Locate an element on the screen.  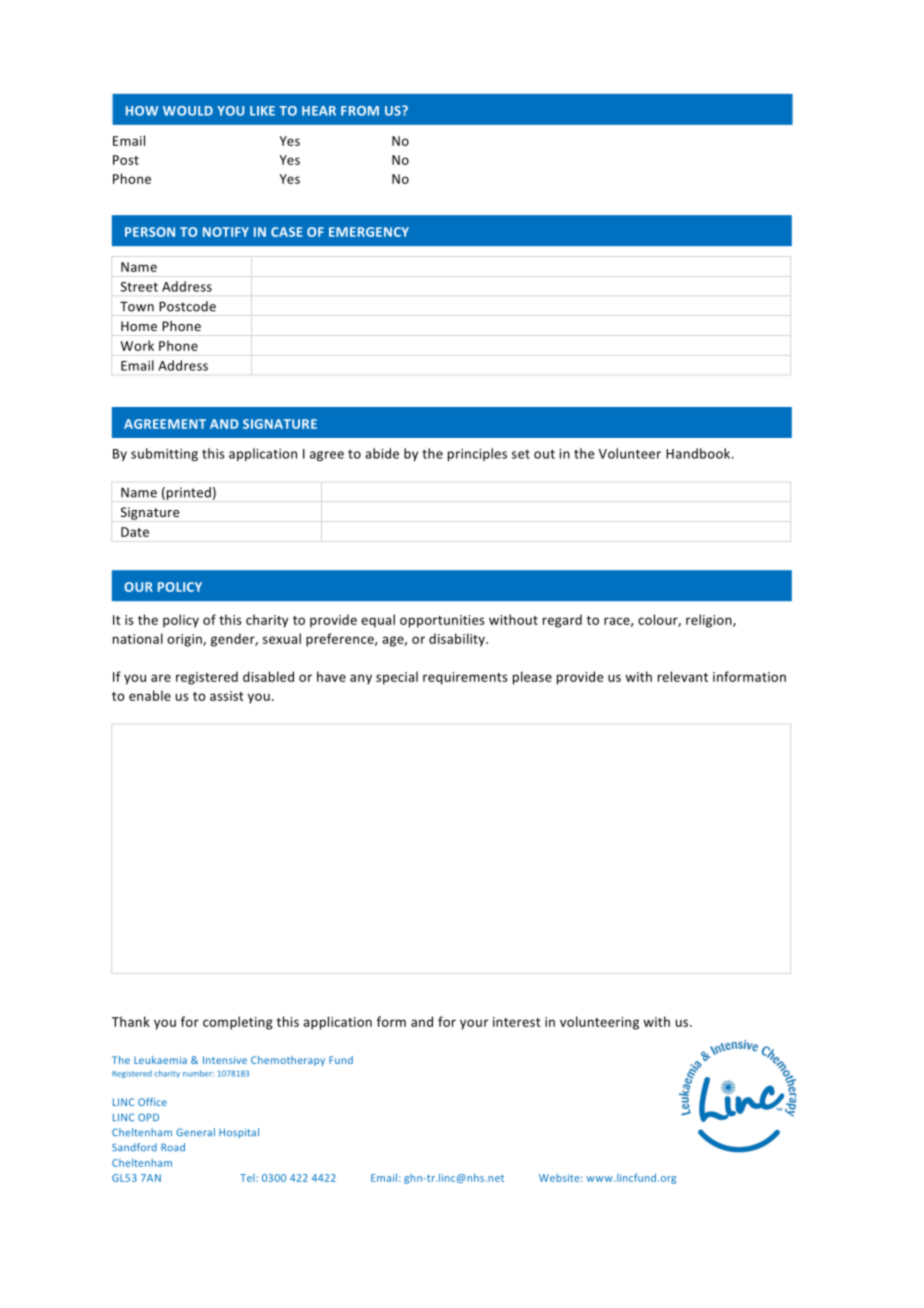
submitting is located at coordinates (164, 454).
